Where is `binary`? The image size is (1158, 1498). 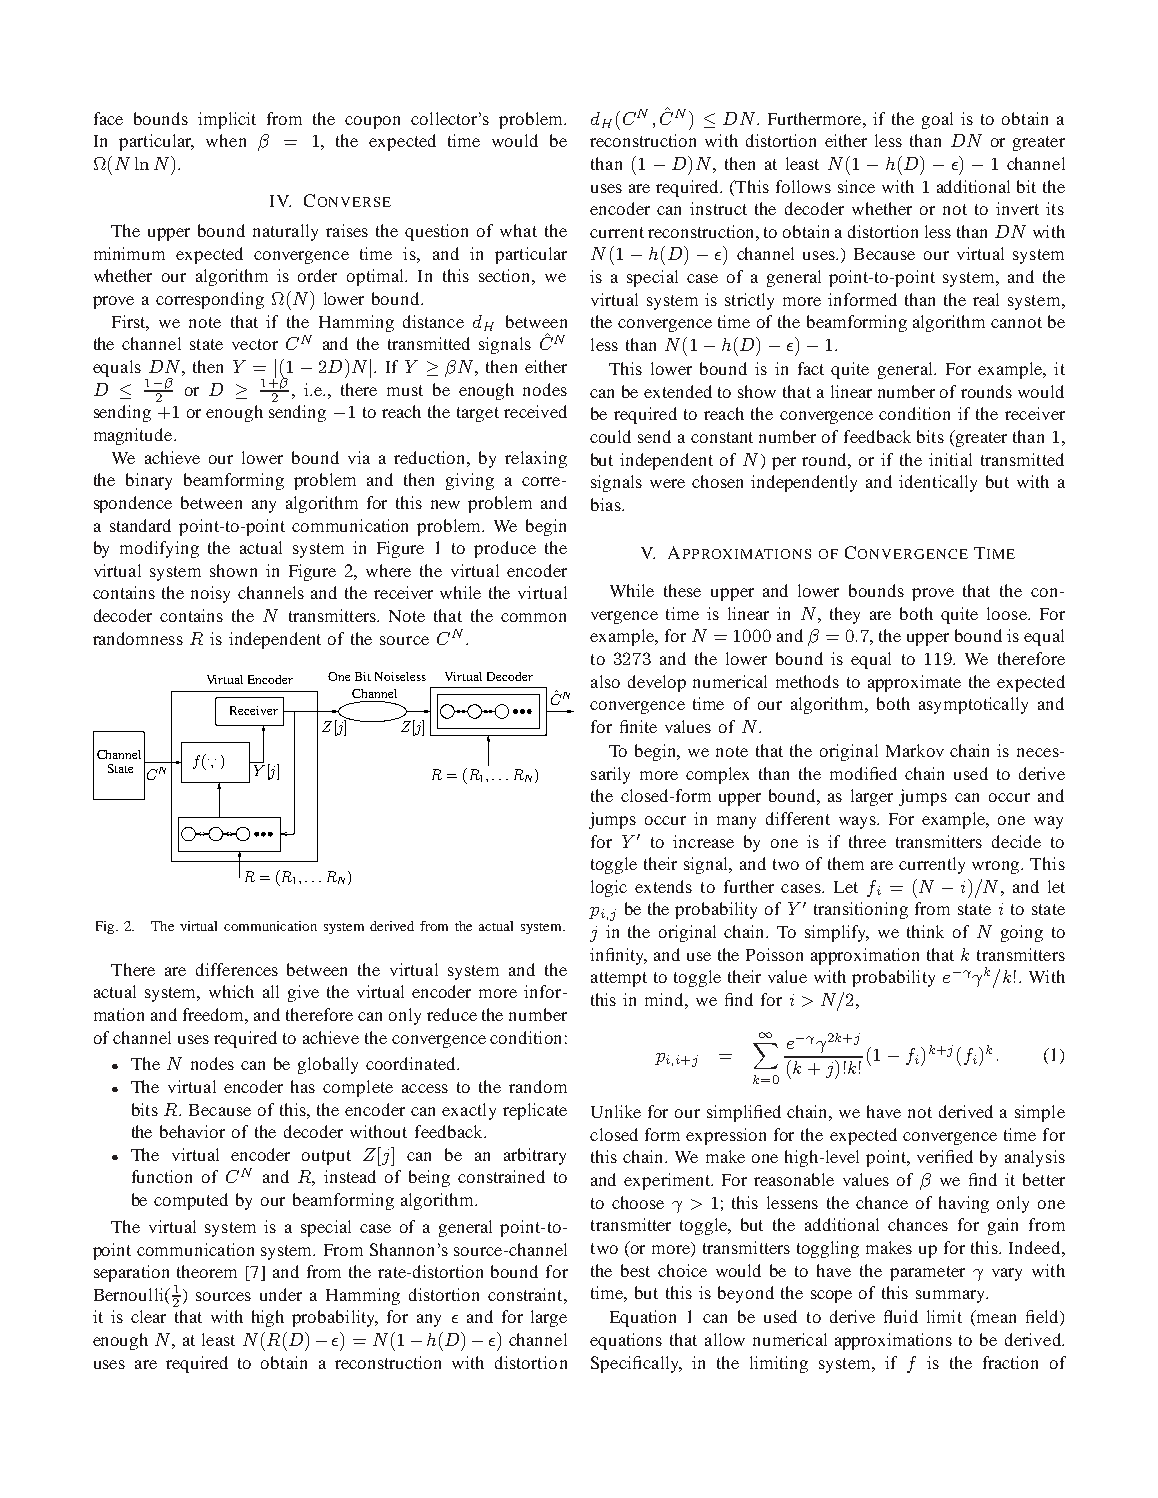 binary is located at coordinates (149, 481).
